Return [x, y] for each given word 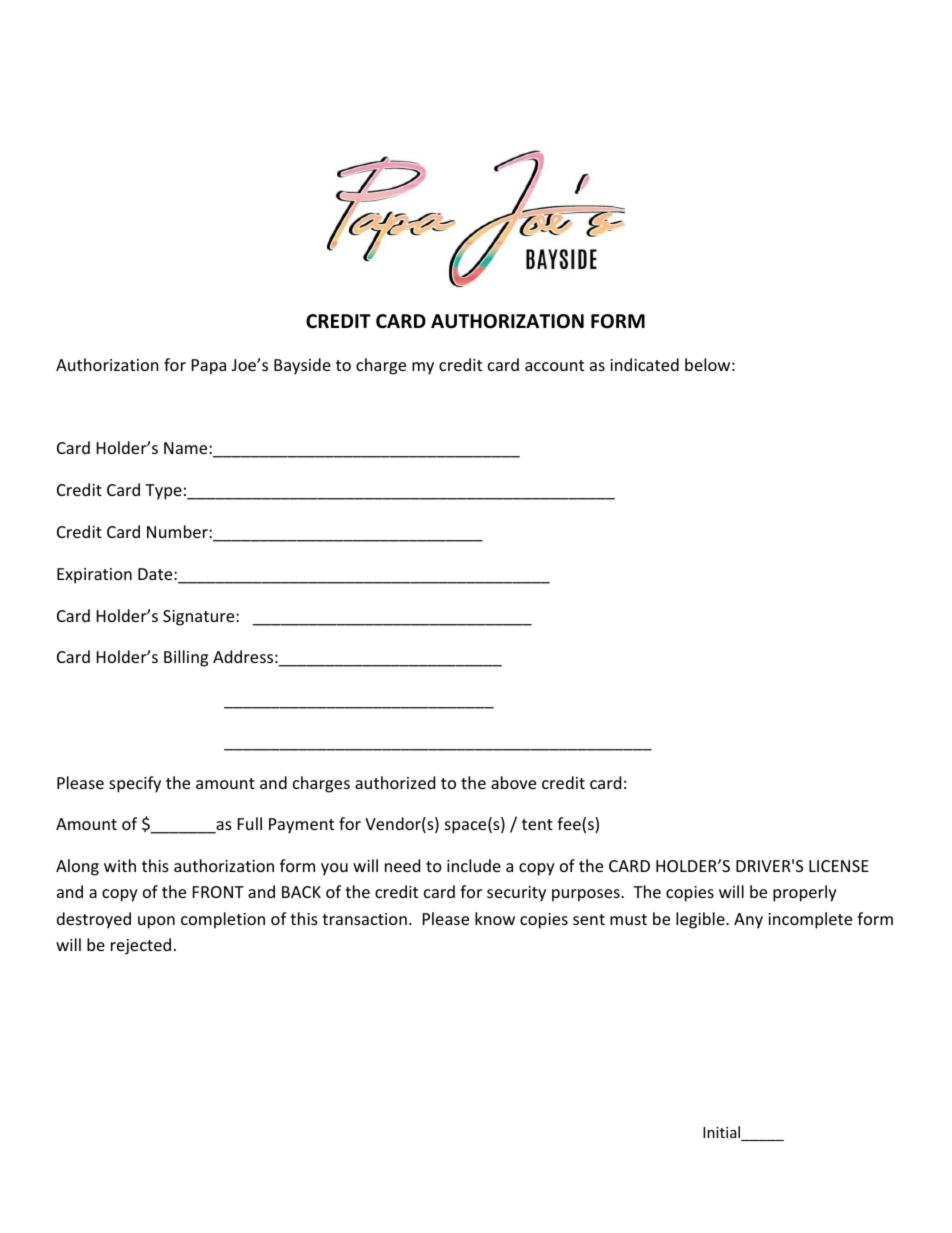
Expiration [94, 576]
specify [135, 784]
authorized [395, 782]
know [495, 918]
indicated [644, 364]
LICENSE [839, 866]
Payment [301, 826]
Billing [186, 658]
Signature [200, 618]
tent [537, 824]
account [554, 365]
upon [156, 922]
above [513, 782]
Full [250, 823]
